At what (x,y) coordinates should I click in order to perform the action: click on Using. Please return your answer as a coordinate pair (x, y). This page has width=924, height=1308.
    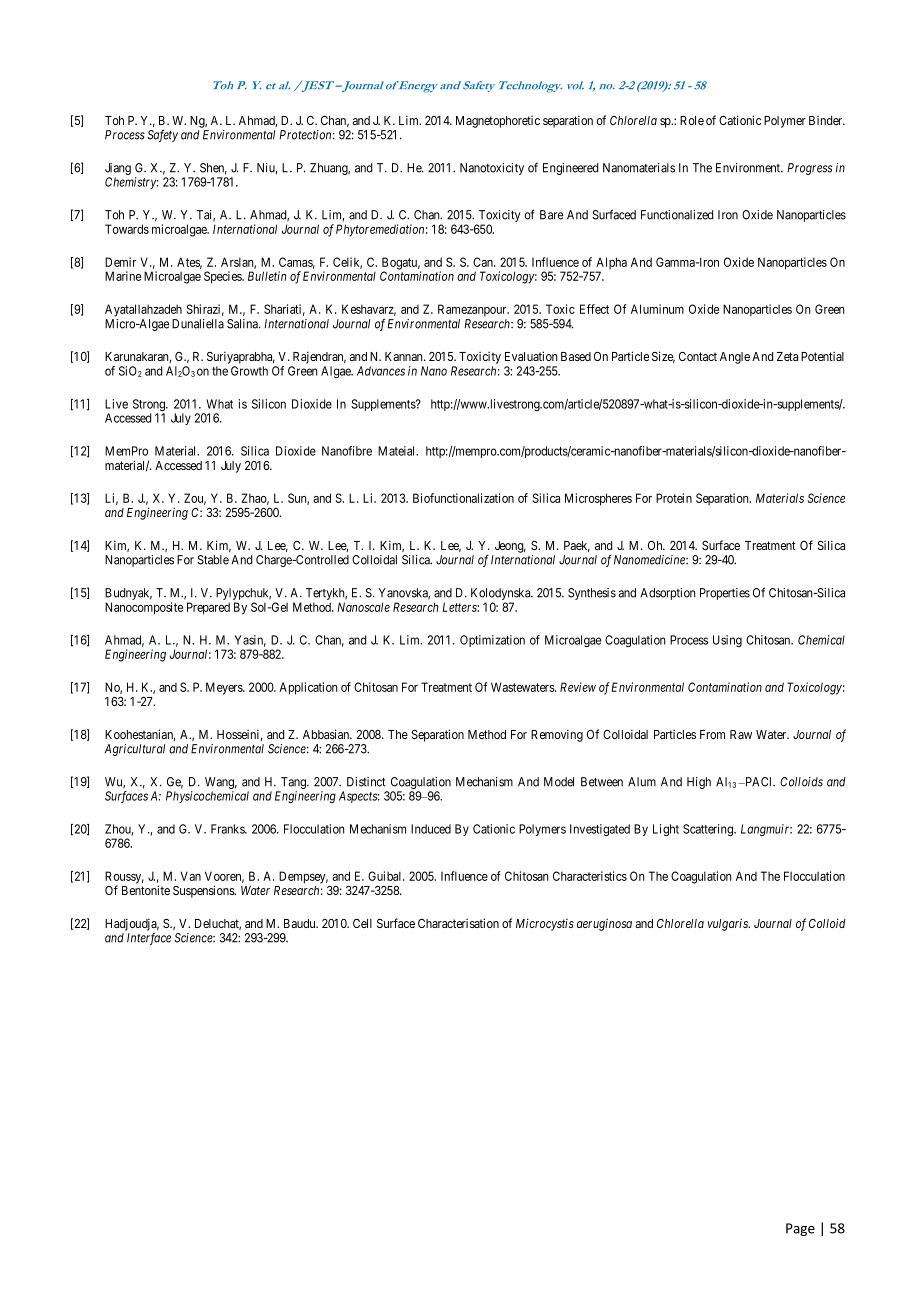
    Looking at the image, I should click on (727, 641).
